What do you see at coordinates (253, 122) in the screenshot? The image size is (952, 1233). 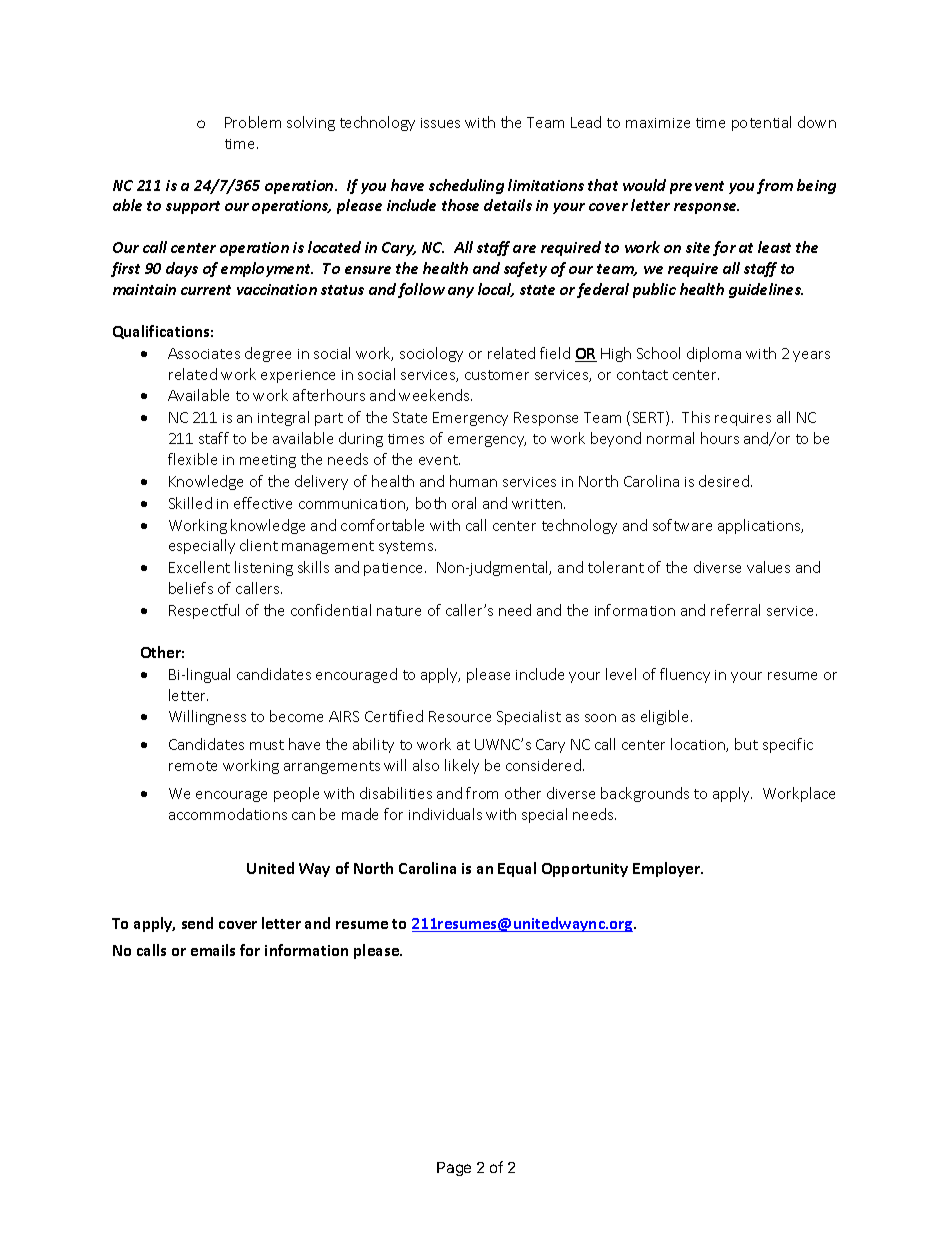 I see `Problem` at bounding box center [253, 122].
